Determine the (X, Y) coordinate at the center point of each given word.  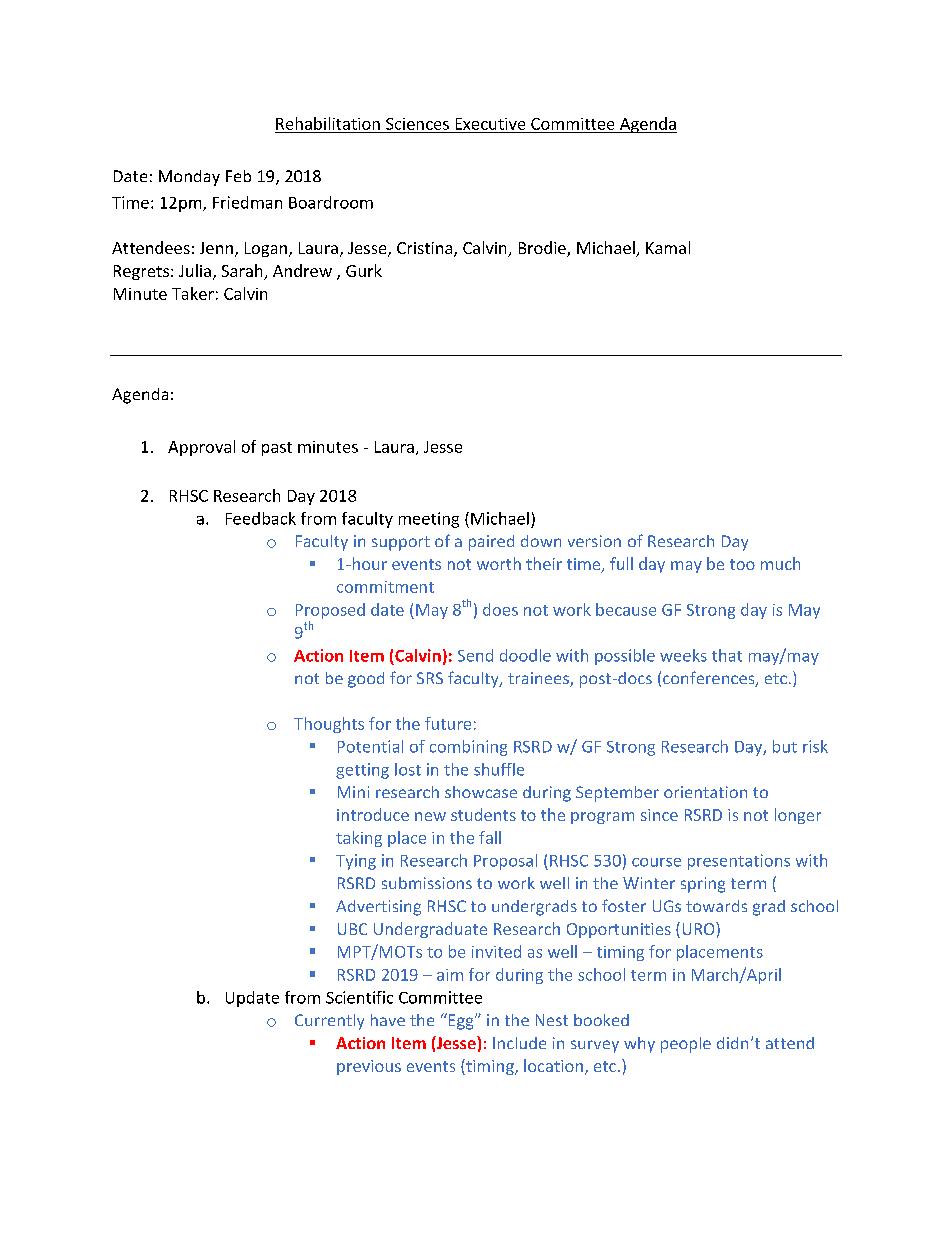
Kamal (668, 247)
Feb (238, 176)
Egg (461, 1021)
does (500, 609)
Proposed (330, 611)
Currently (329, 1022)
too (742, 564)
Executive (490, 124)
